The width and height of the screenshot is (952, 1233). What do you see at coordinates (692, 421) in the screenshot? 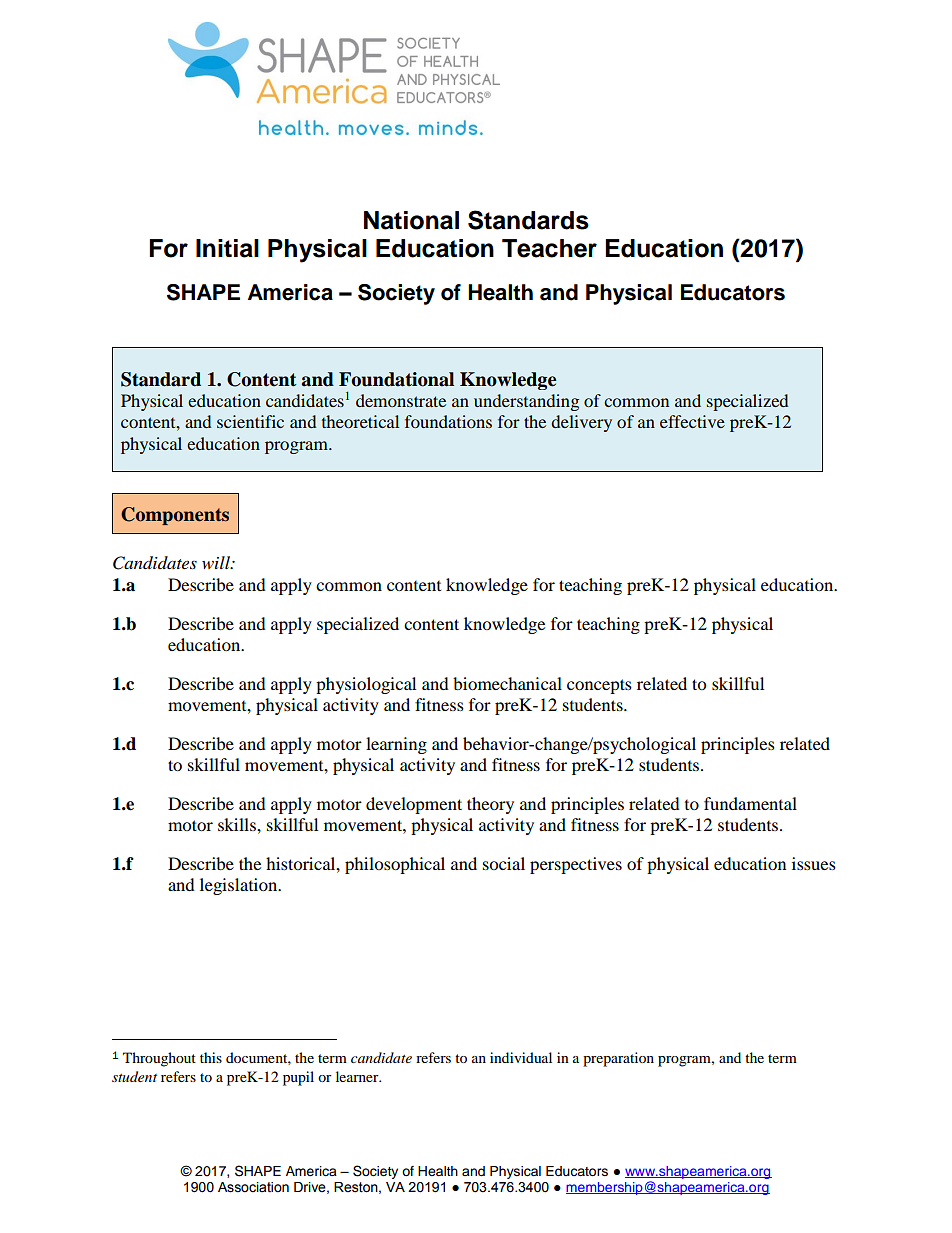
I see `effective` at bounding box center [692, 421].
